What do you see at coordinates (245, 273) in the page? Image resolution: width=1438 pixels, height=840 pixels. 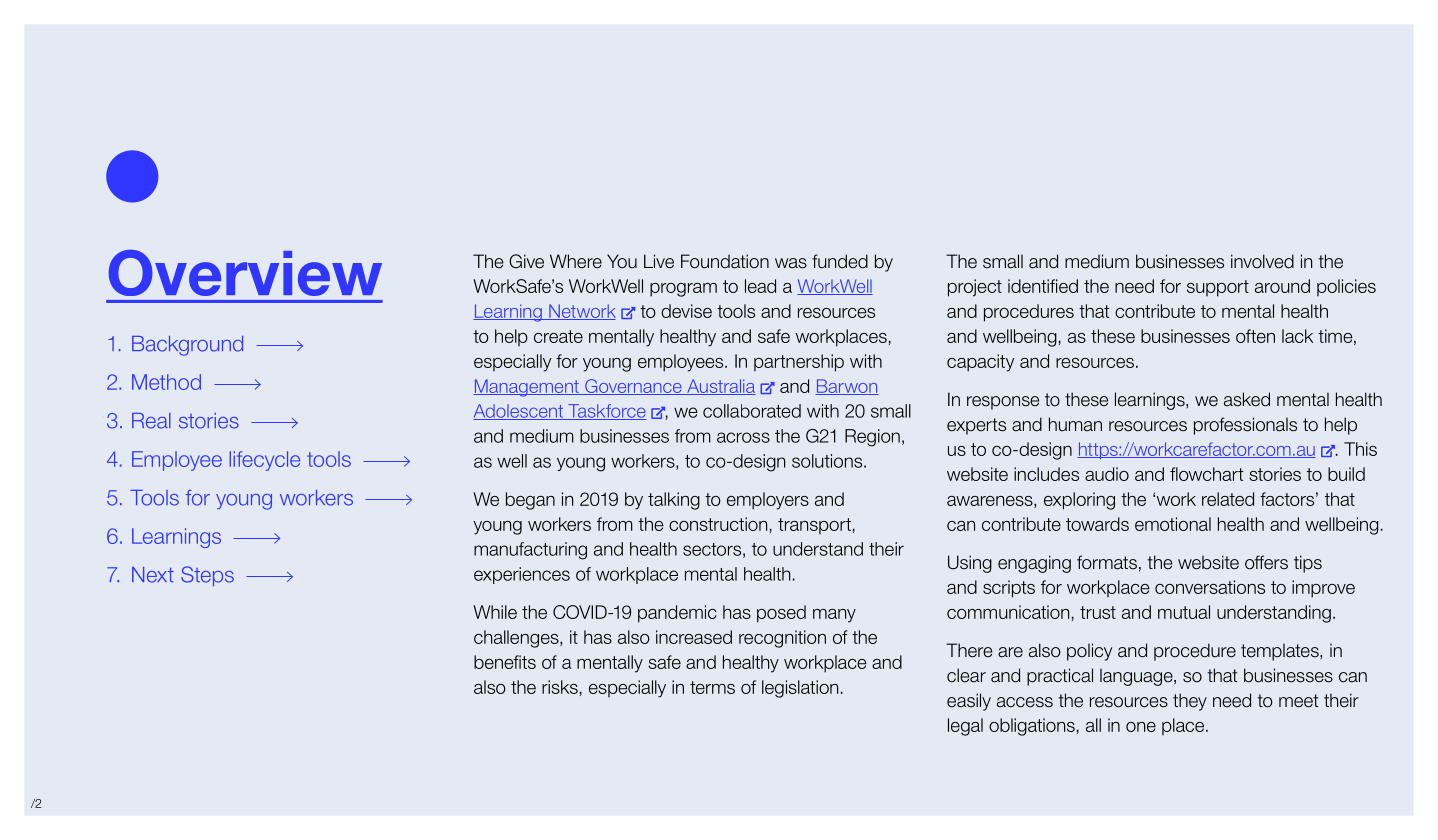 I see `Overview` at bounding box center [245, 273].
